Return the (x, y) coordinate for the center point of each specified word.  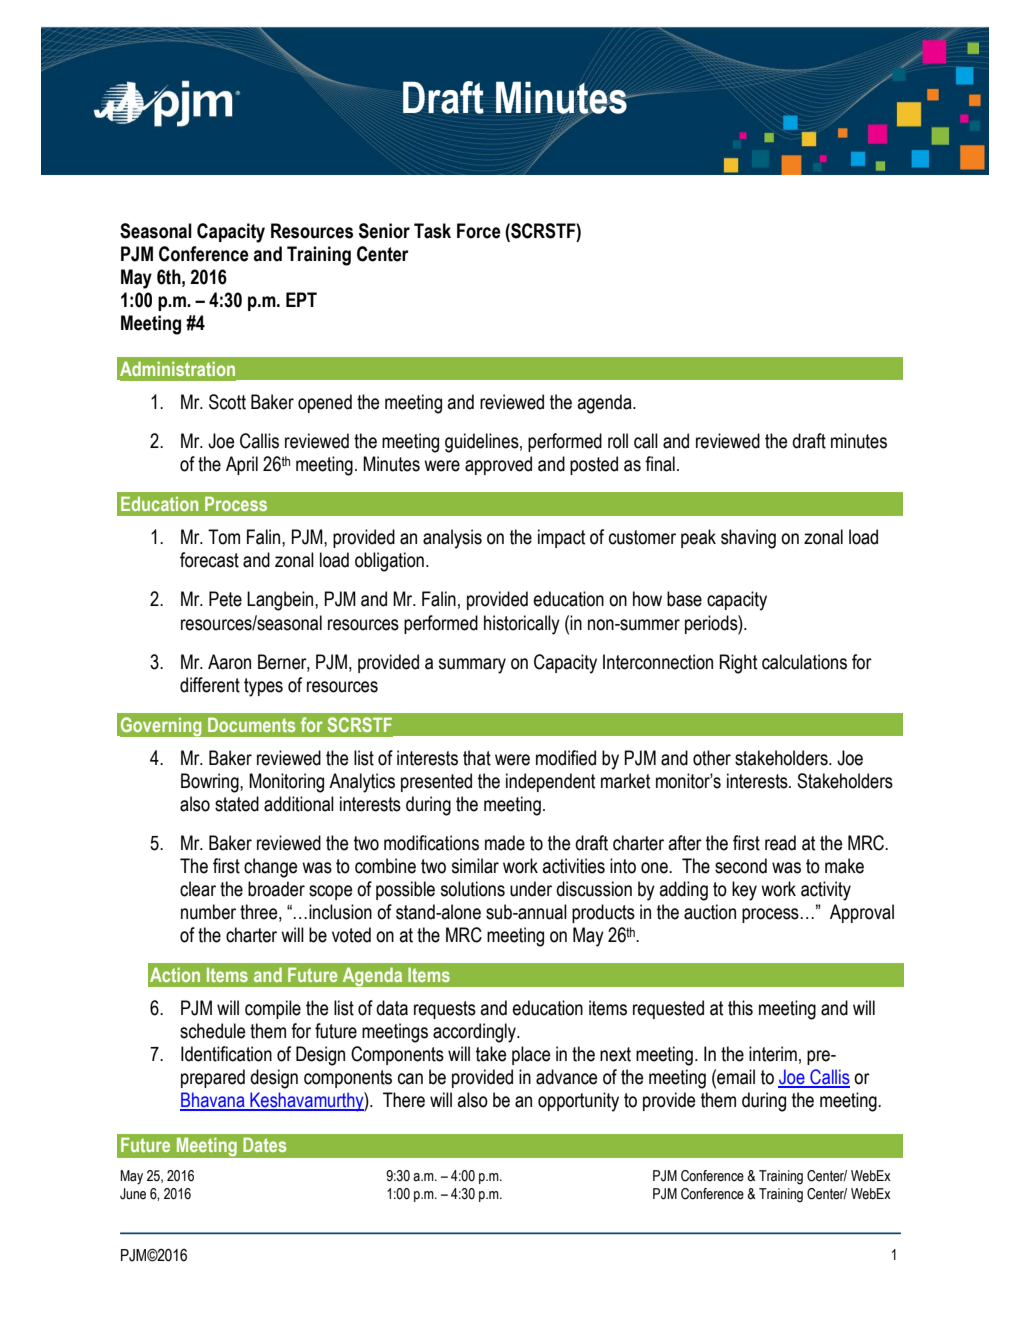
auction (710, 912)
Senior (384, 231)
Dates (264, 1144)
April (242, 465)
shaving (748, 539)
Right (738, 664)
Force (479, 231)
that (477, 758)
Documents (251, 724)
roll (618, 441)
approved (498, 465)
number (208, 912)
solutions (473, 889)
